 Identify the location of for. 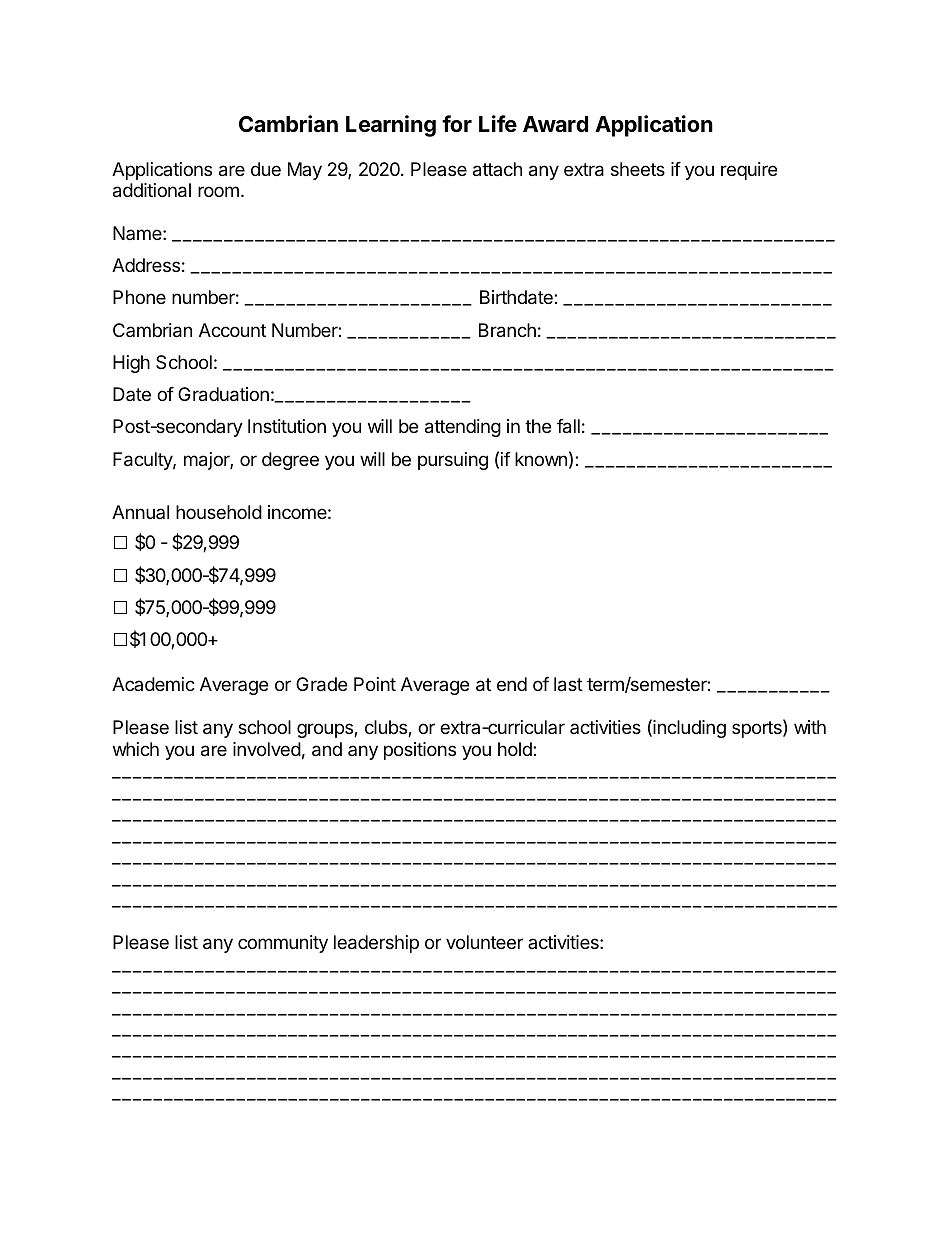
(457, 123).
